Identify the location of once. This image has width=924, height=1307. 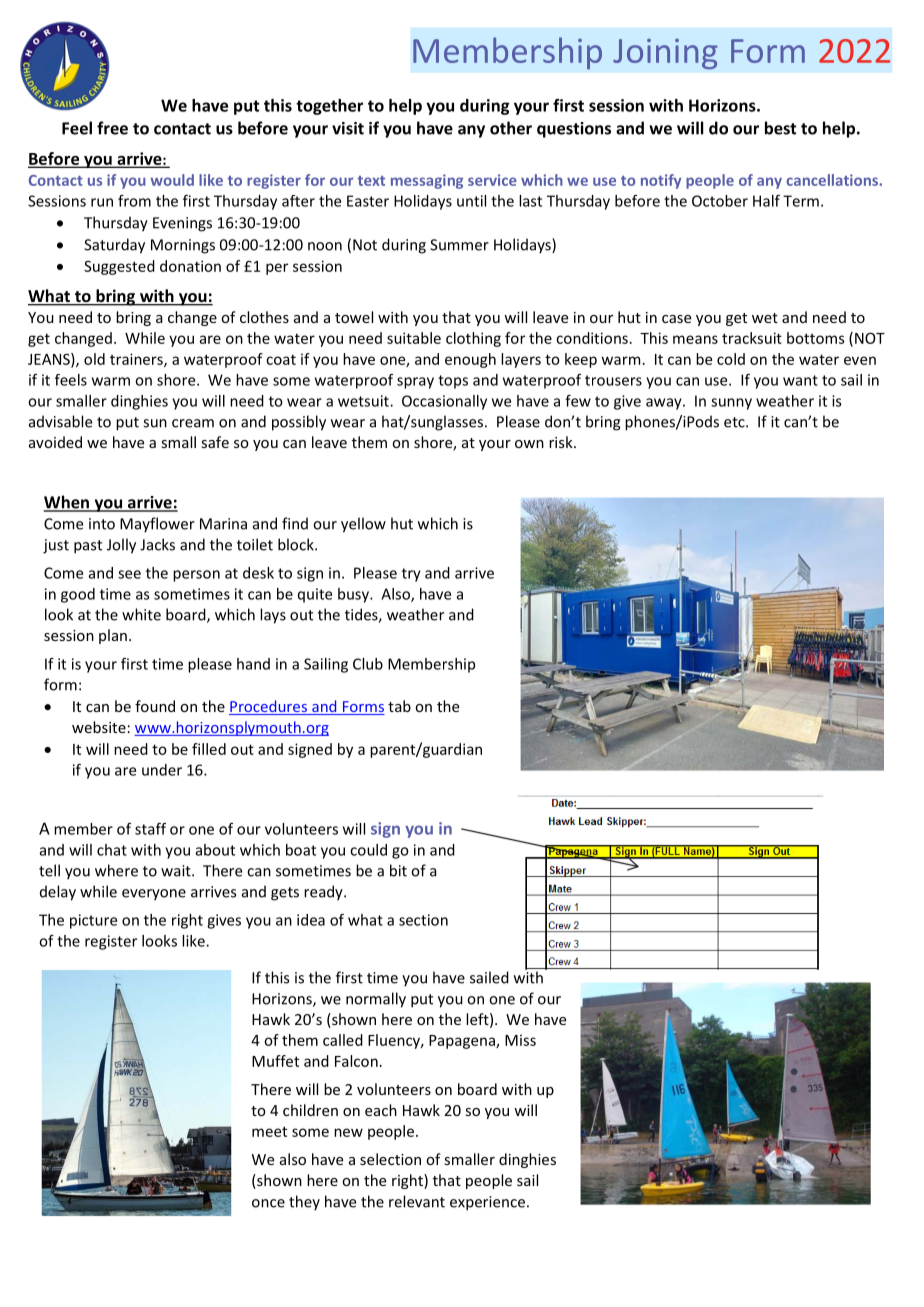
(268, 1203).
